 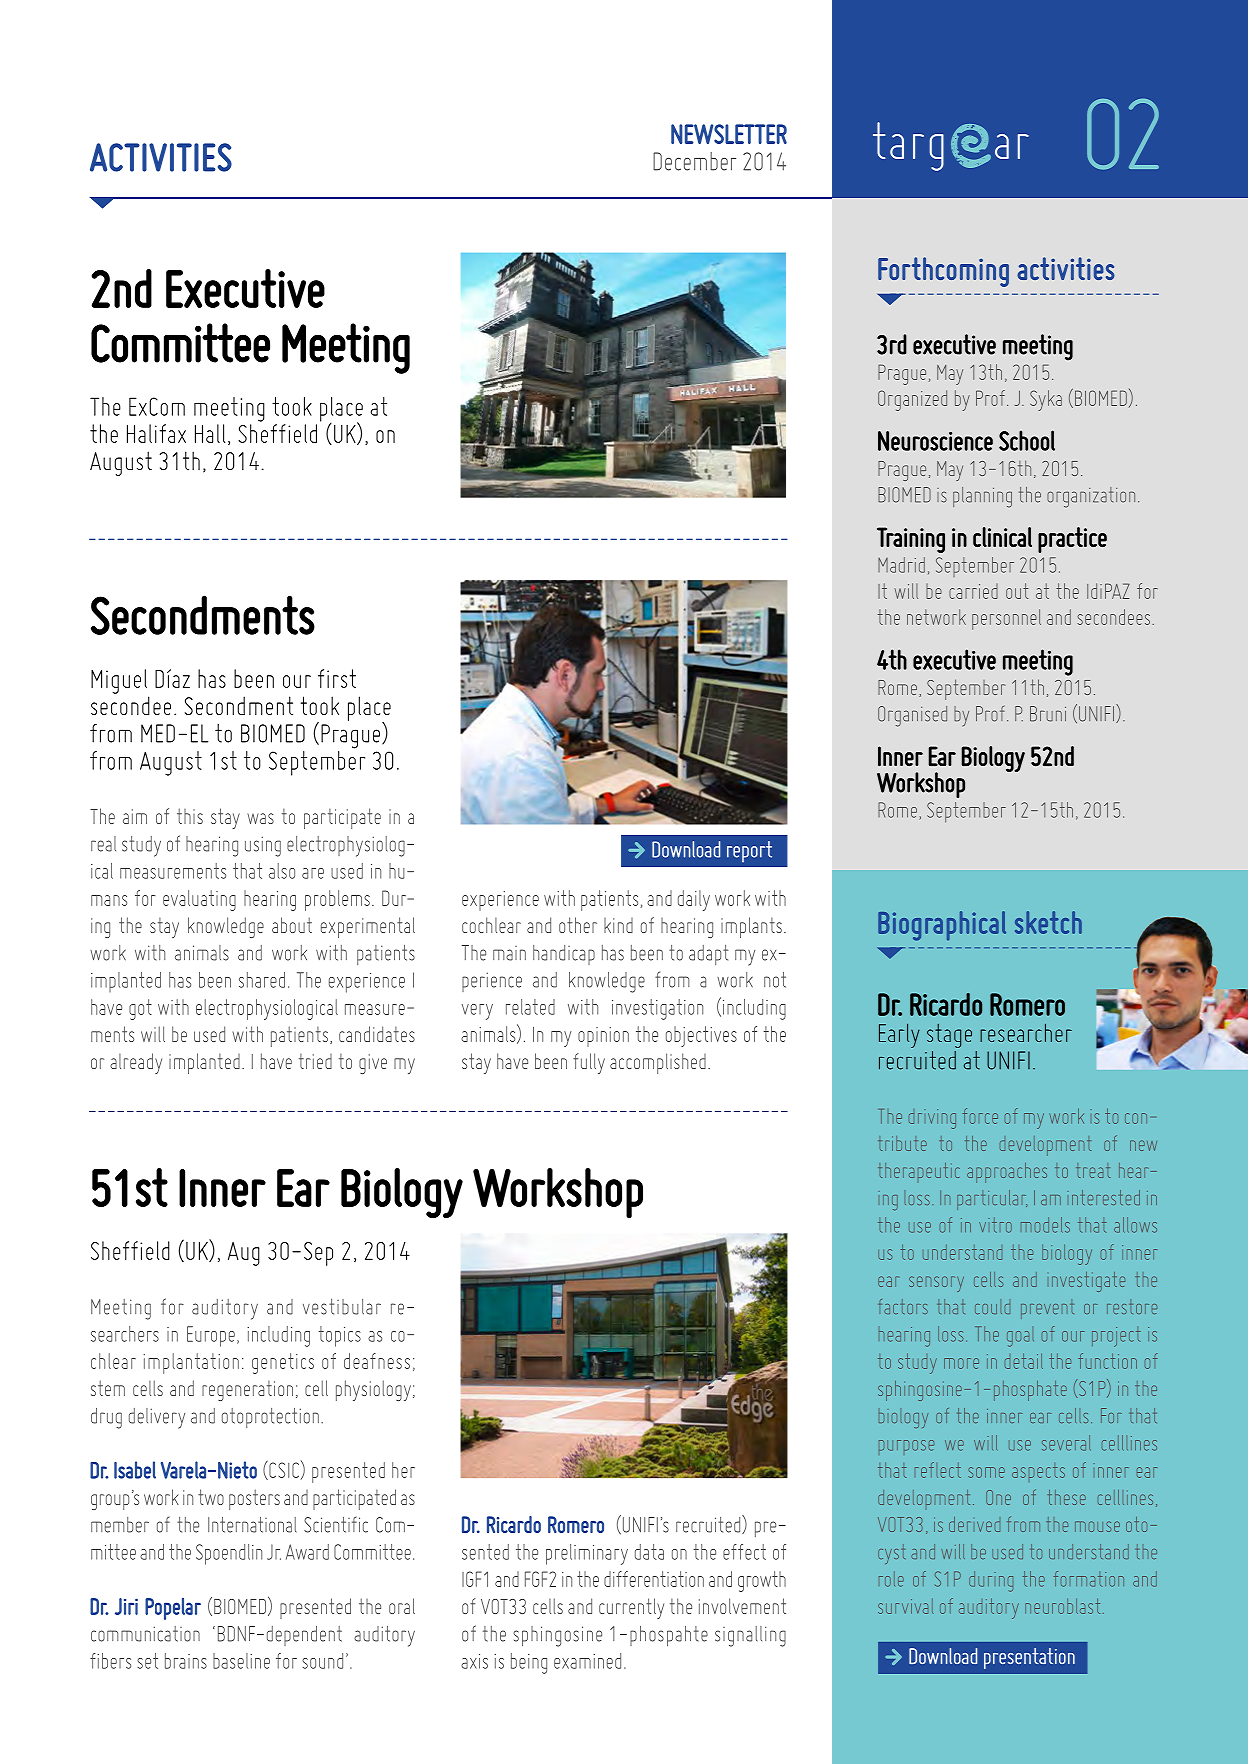 I want to click on fully, so click(x=589, y=1063).
